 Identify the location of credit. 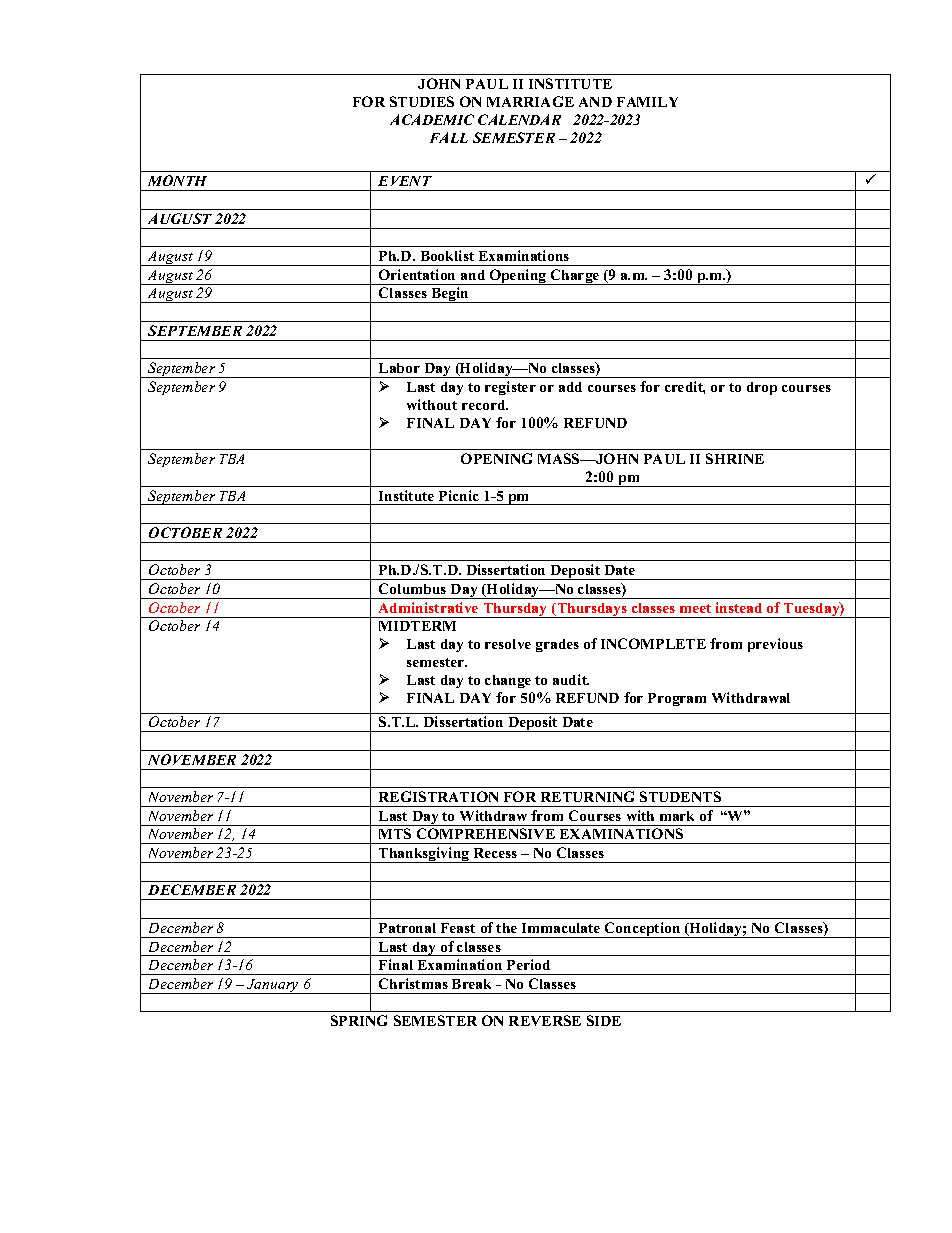
(685, 387).
